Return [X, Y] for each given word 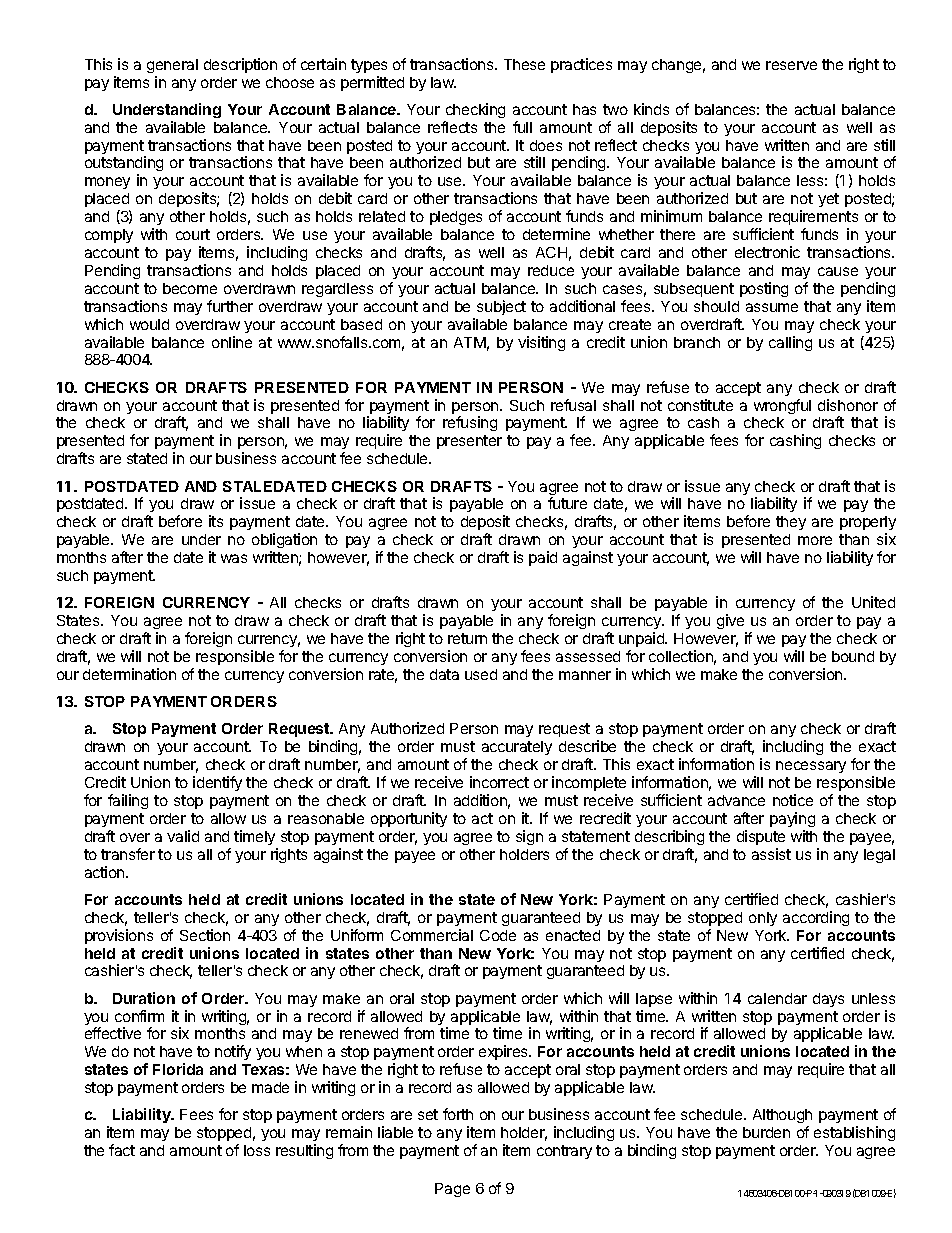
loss [257, 1150]
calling [790, 343]
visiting [541, 343]
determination [129, 674]
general [172, 66]
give [732, 623]
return [467, 638]
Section [205, 935]
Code [498, 935]
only [763, 919]
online [232, 342]
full [522, 127]
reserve [791, 65]
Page [452, 1190]
